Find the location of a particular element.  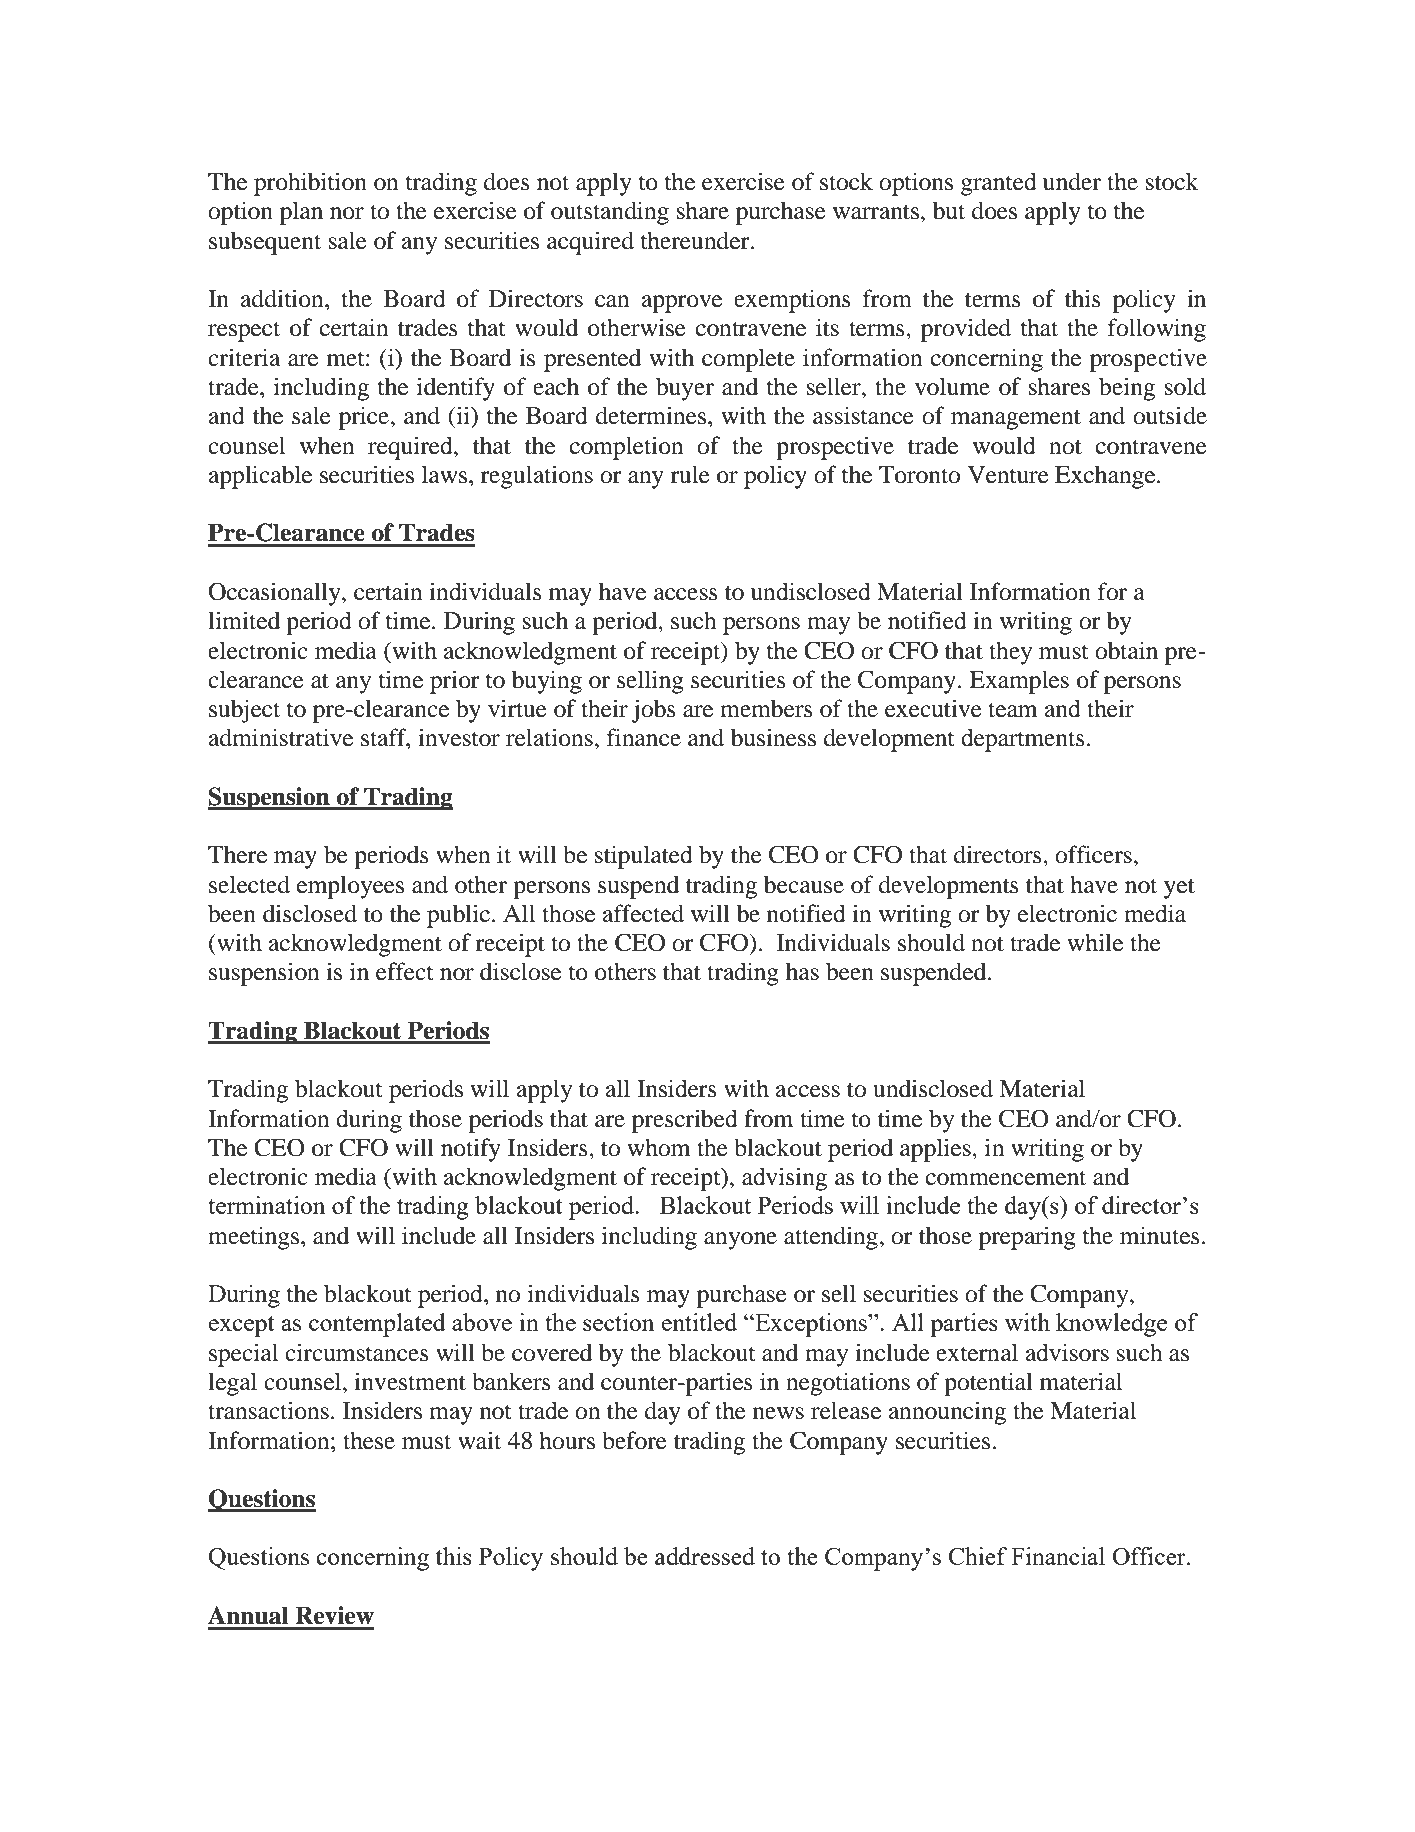

plan is located at coordinates (301, 213).
